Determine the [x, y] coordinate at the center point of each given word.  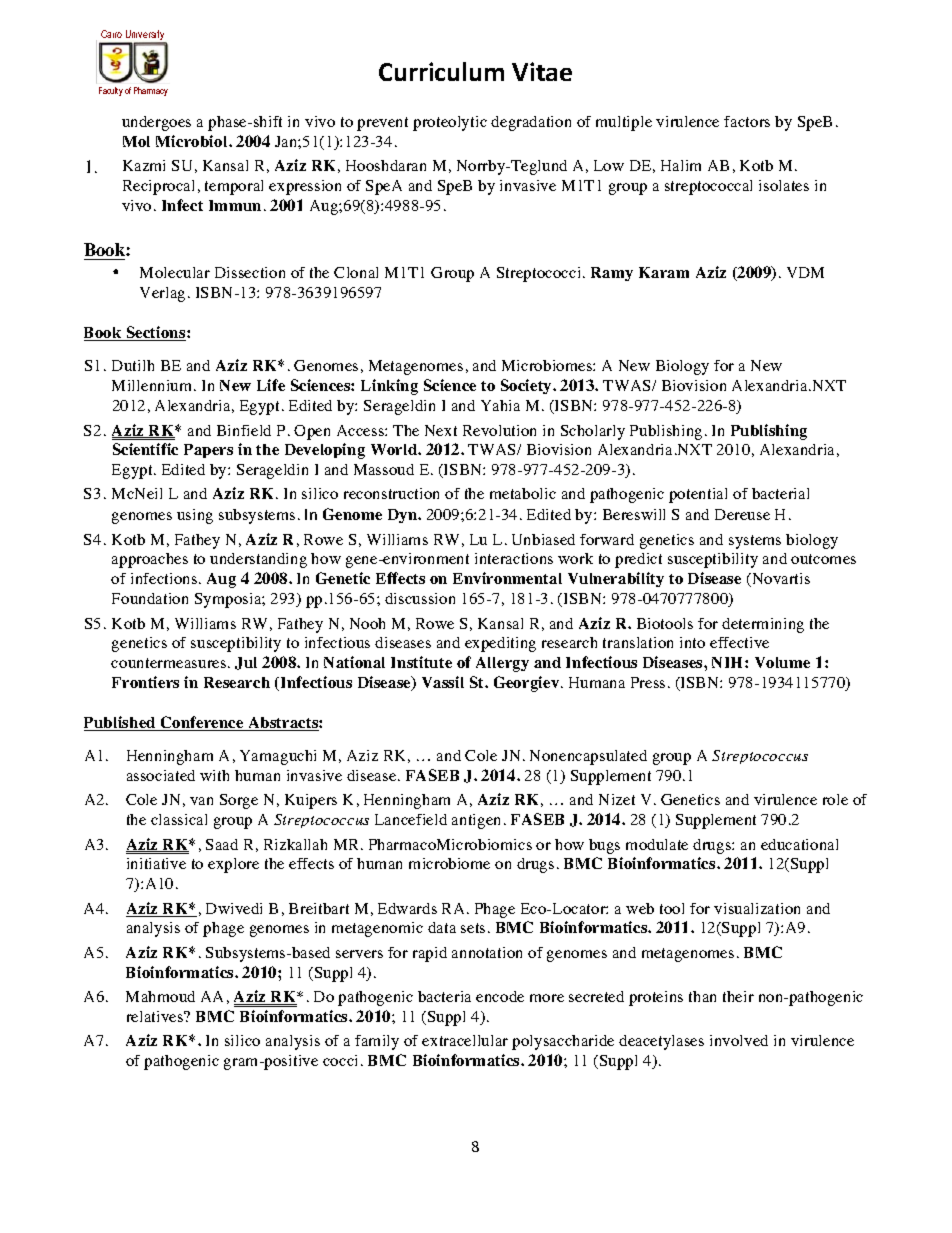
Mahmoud [160, 996]
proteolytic [450, 123]
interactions [514, 558]
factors [747, 121]
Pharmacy [151, 91]
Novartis [780, 580]
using [195, 516]
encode [500, 996]
